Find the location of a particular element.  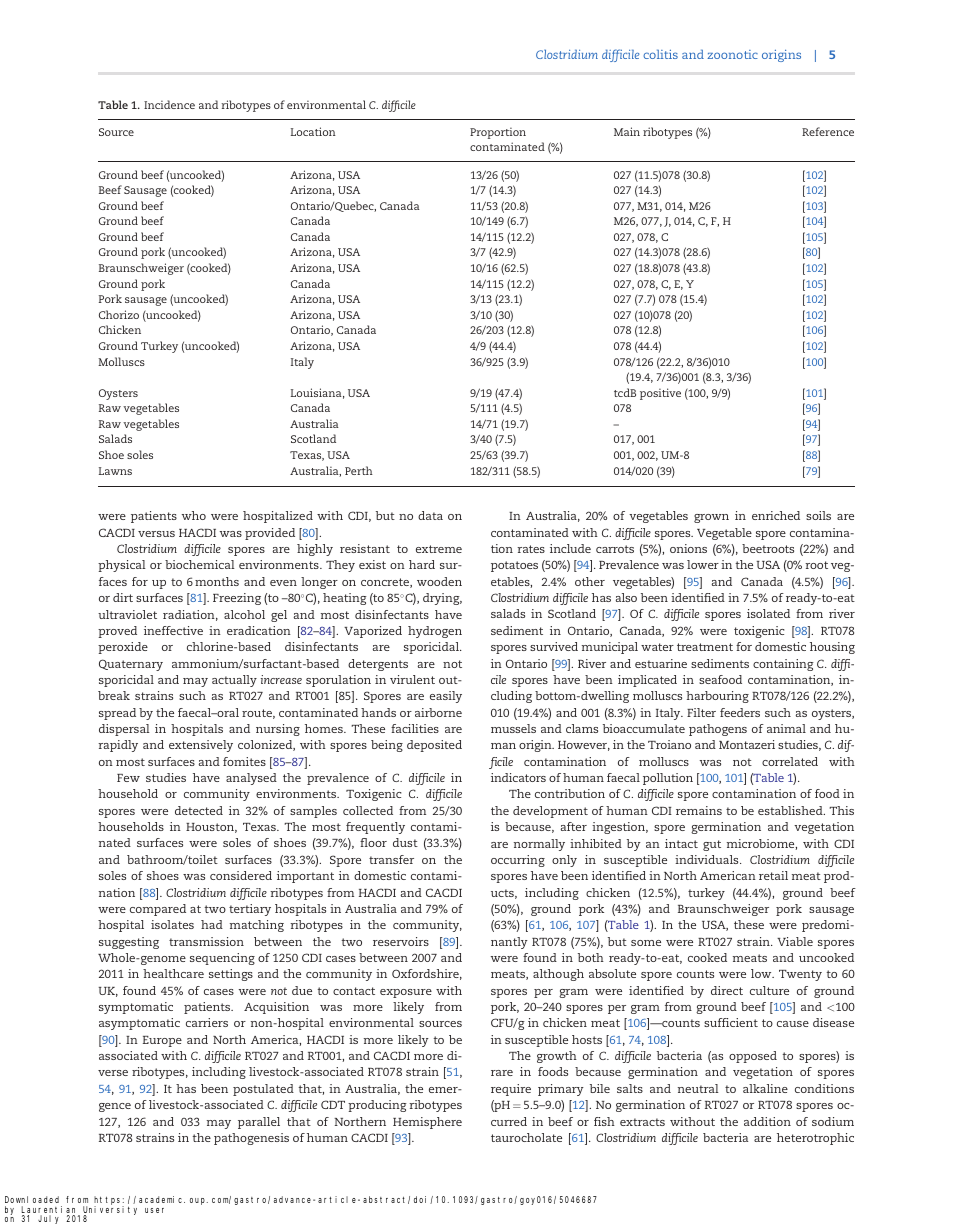

Perth is located at coordinates (359, 470).
